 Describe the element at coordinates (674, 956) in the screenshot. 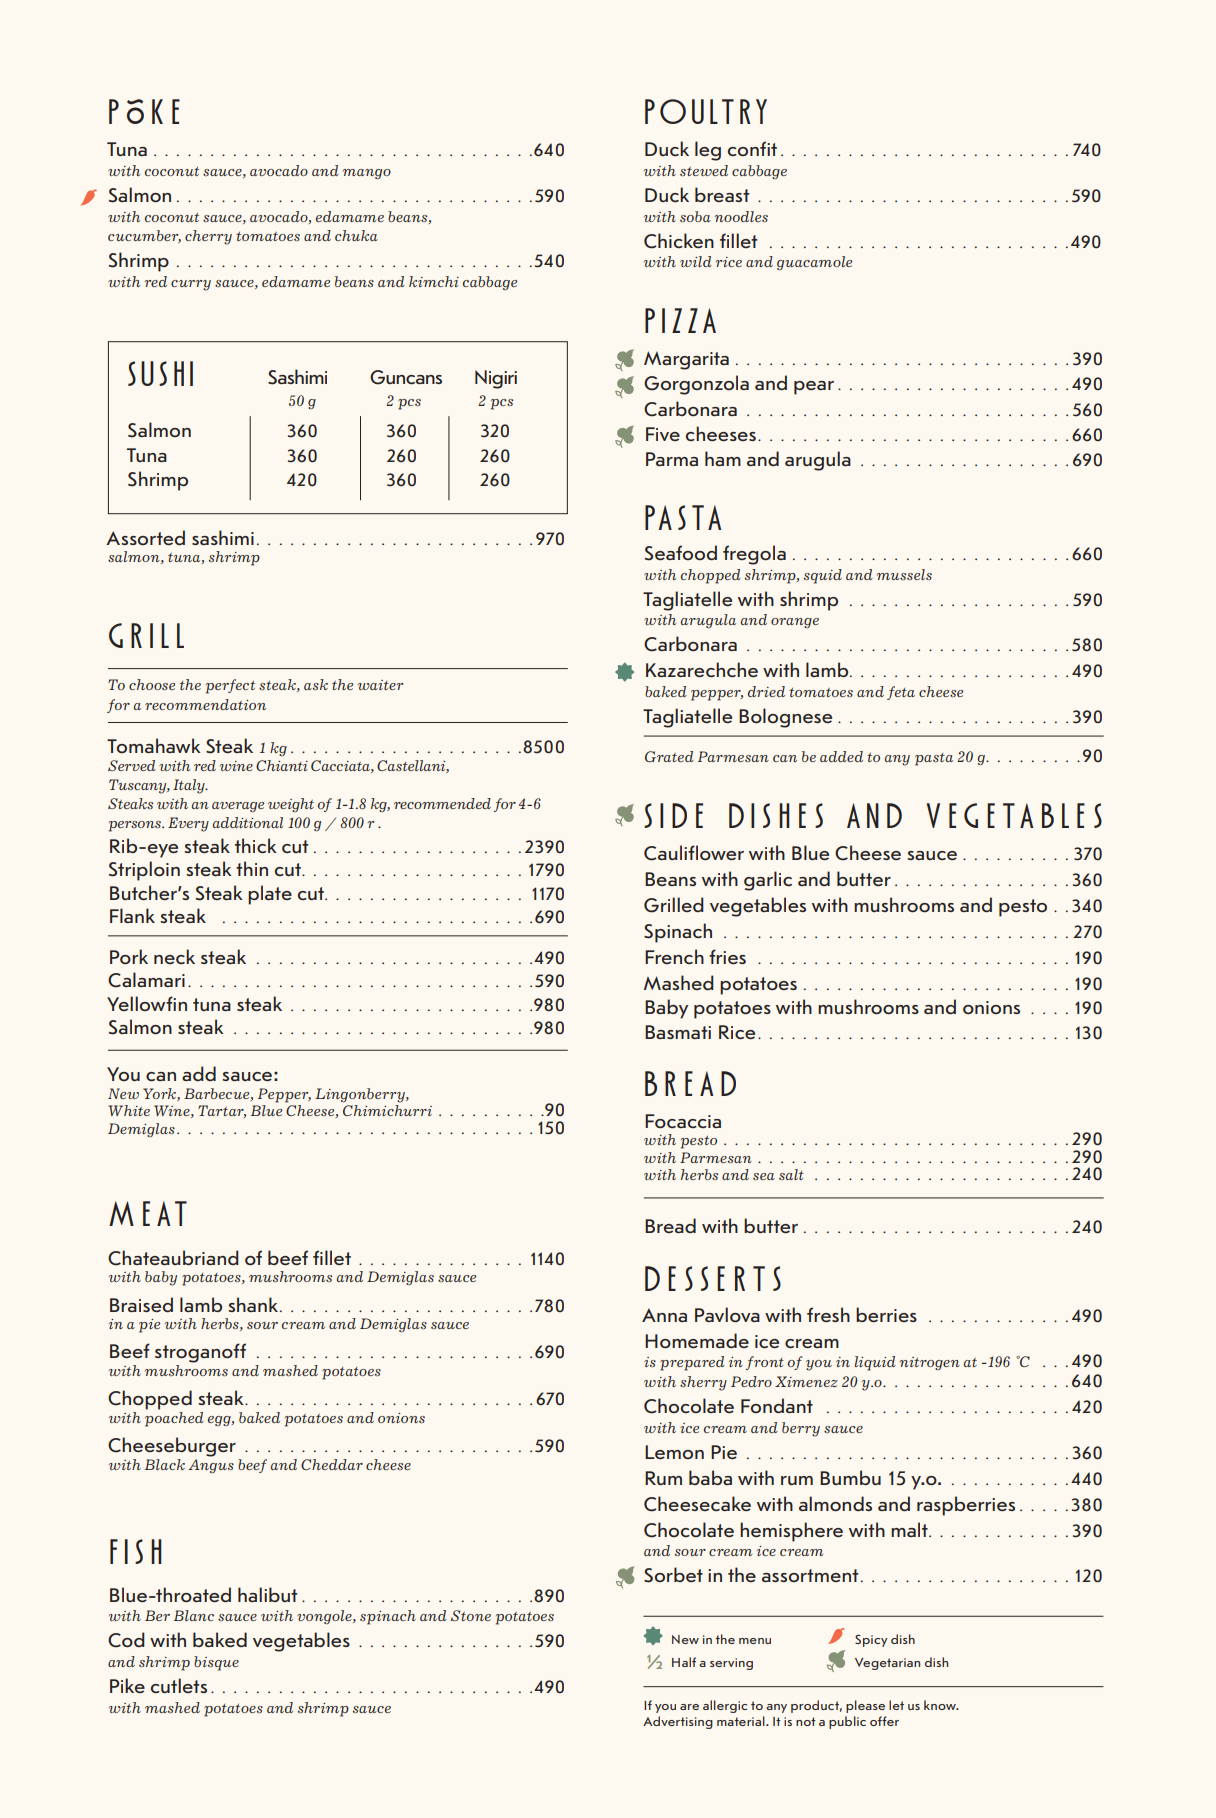

I see `French` at that location.
